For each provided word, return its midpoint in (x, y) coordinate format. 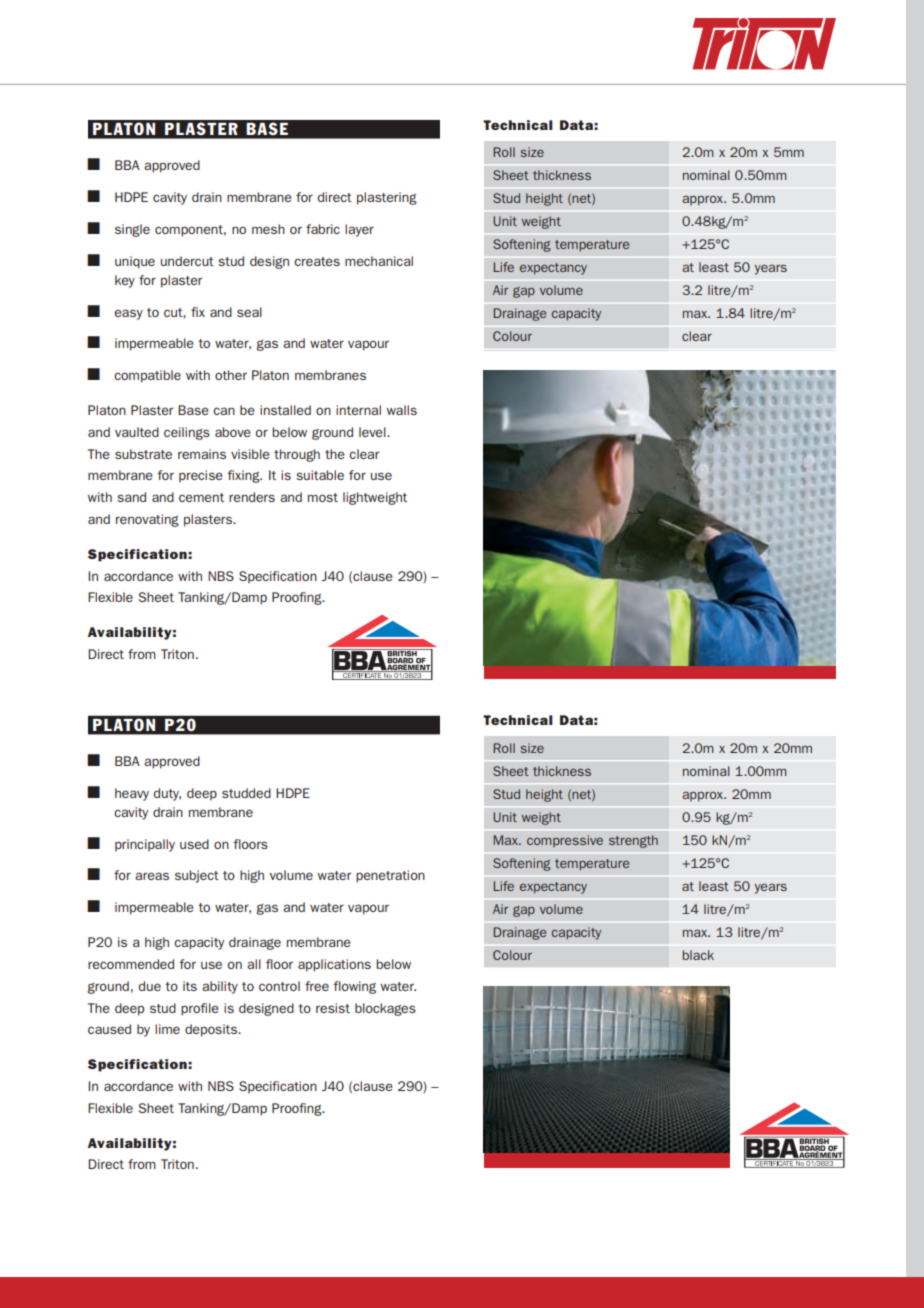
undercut (187, 261)
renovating (147, 520)
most (323, 497)
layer (359, 230)
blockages (385, 1009)
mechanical (379, 261)
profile (200, 1009)
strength (633, 841)
